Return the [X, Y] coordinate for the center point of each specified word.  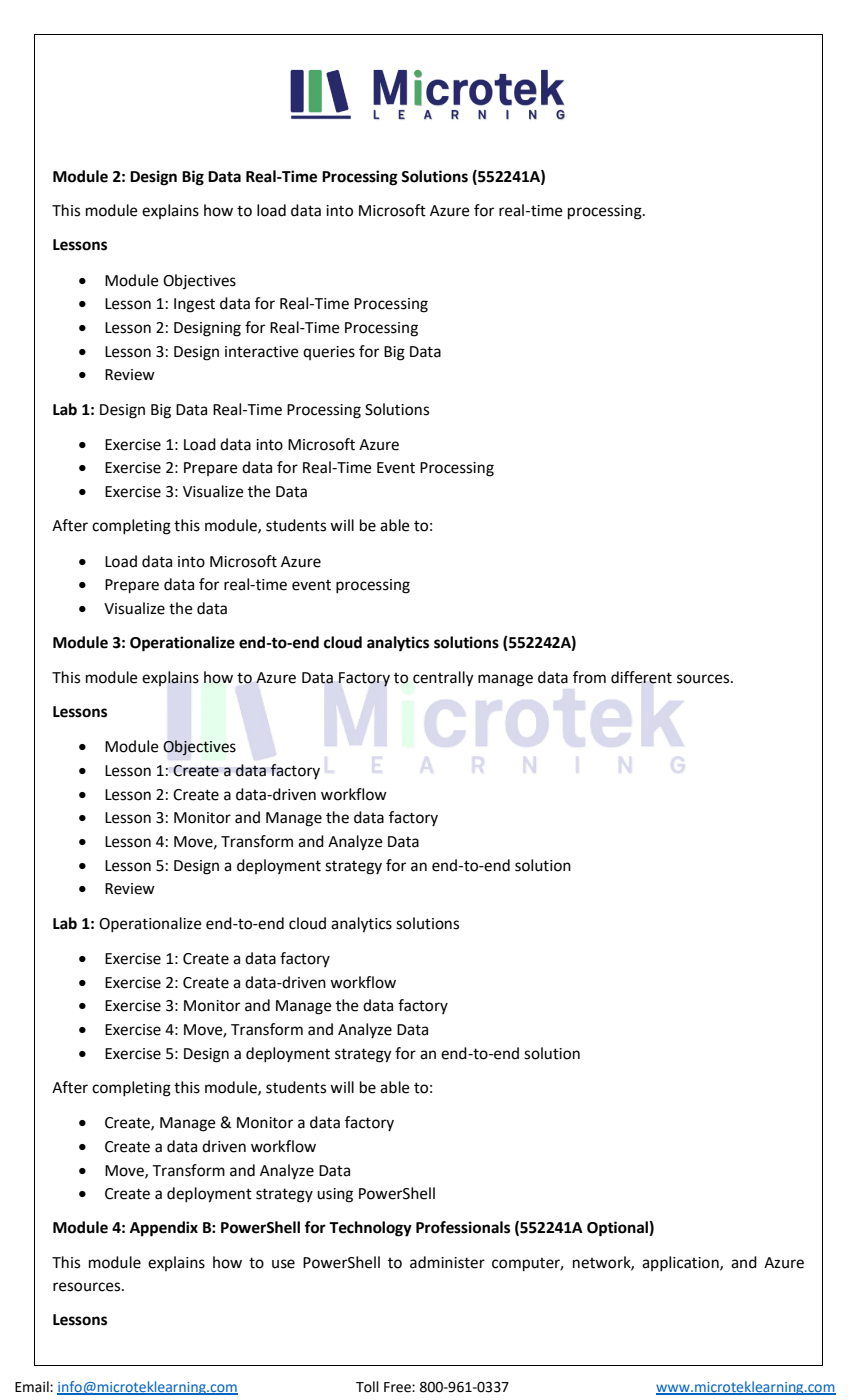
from [589, 677]
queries [329, 353]
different [641, 677]
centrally [443, 679]
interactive [262, 352]
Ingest [194, 305]
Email [33, 1387]
